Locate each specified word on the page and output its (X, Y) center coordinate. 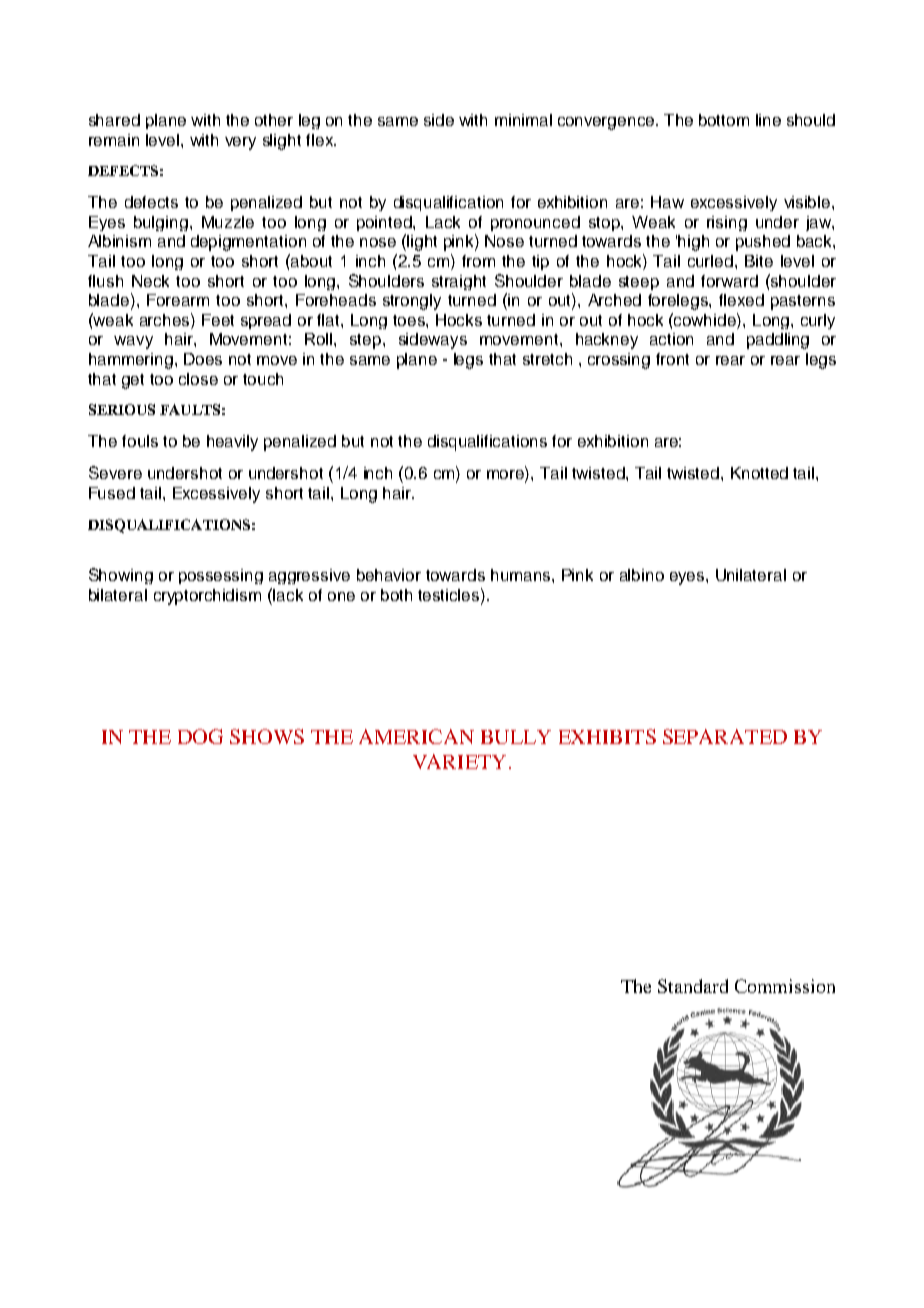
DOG (200, 736)
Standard (693, 986)
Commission (785, 986)
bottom (724, 120)
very (240, 143)
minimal (523, 120)
